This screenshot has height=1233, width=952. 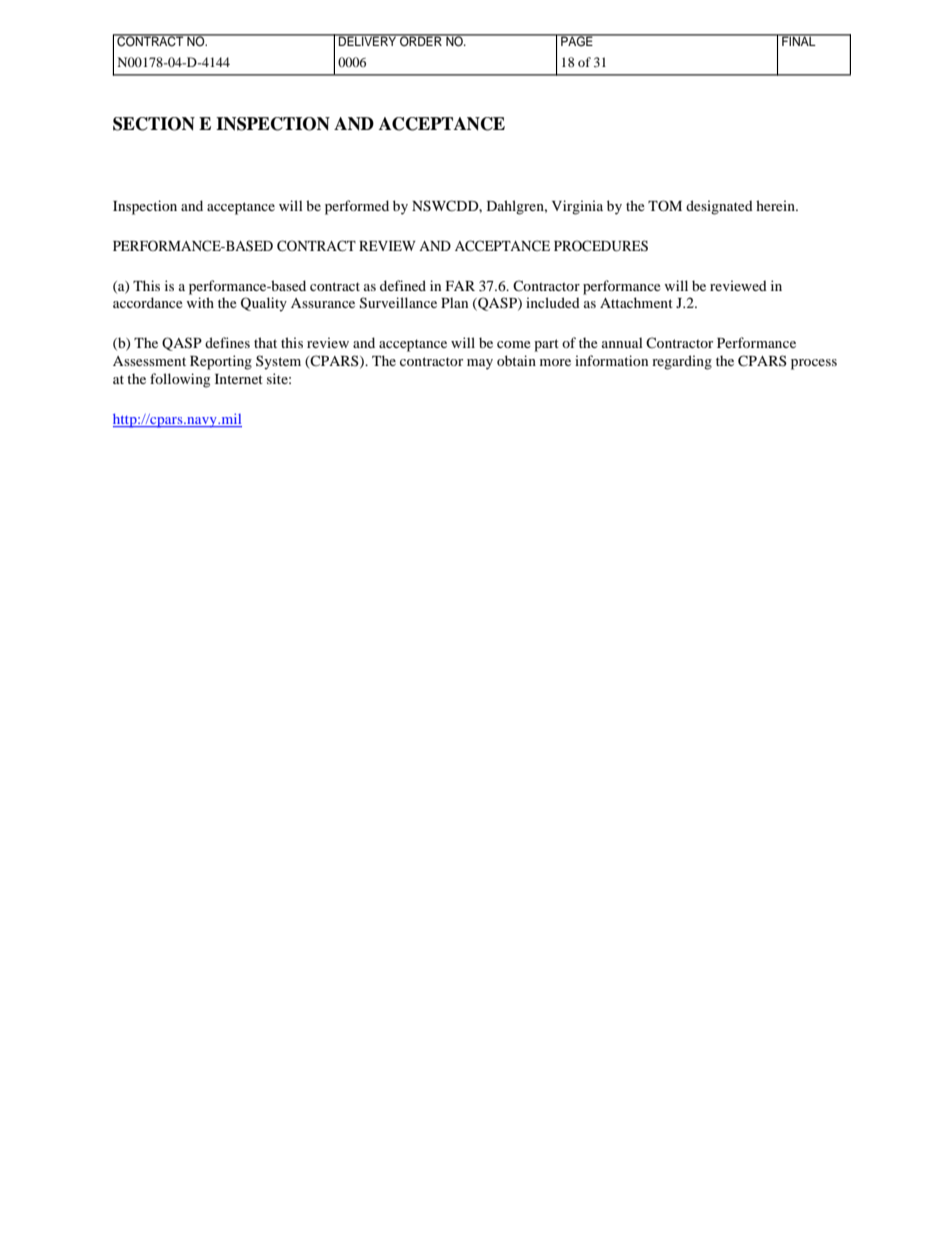 I want to click on designated, so click(x=719, y=207).
